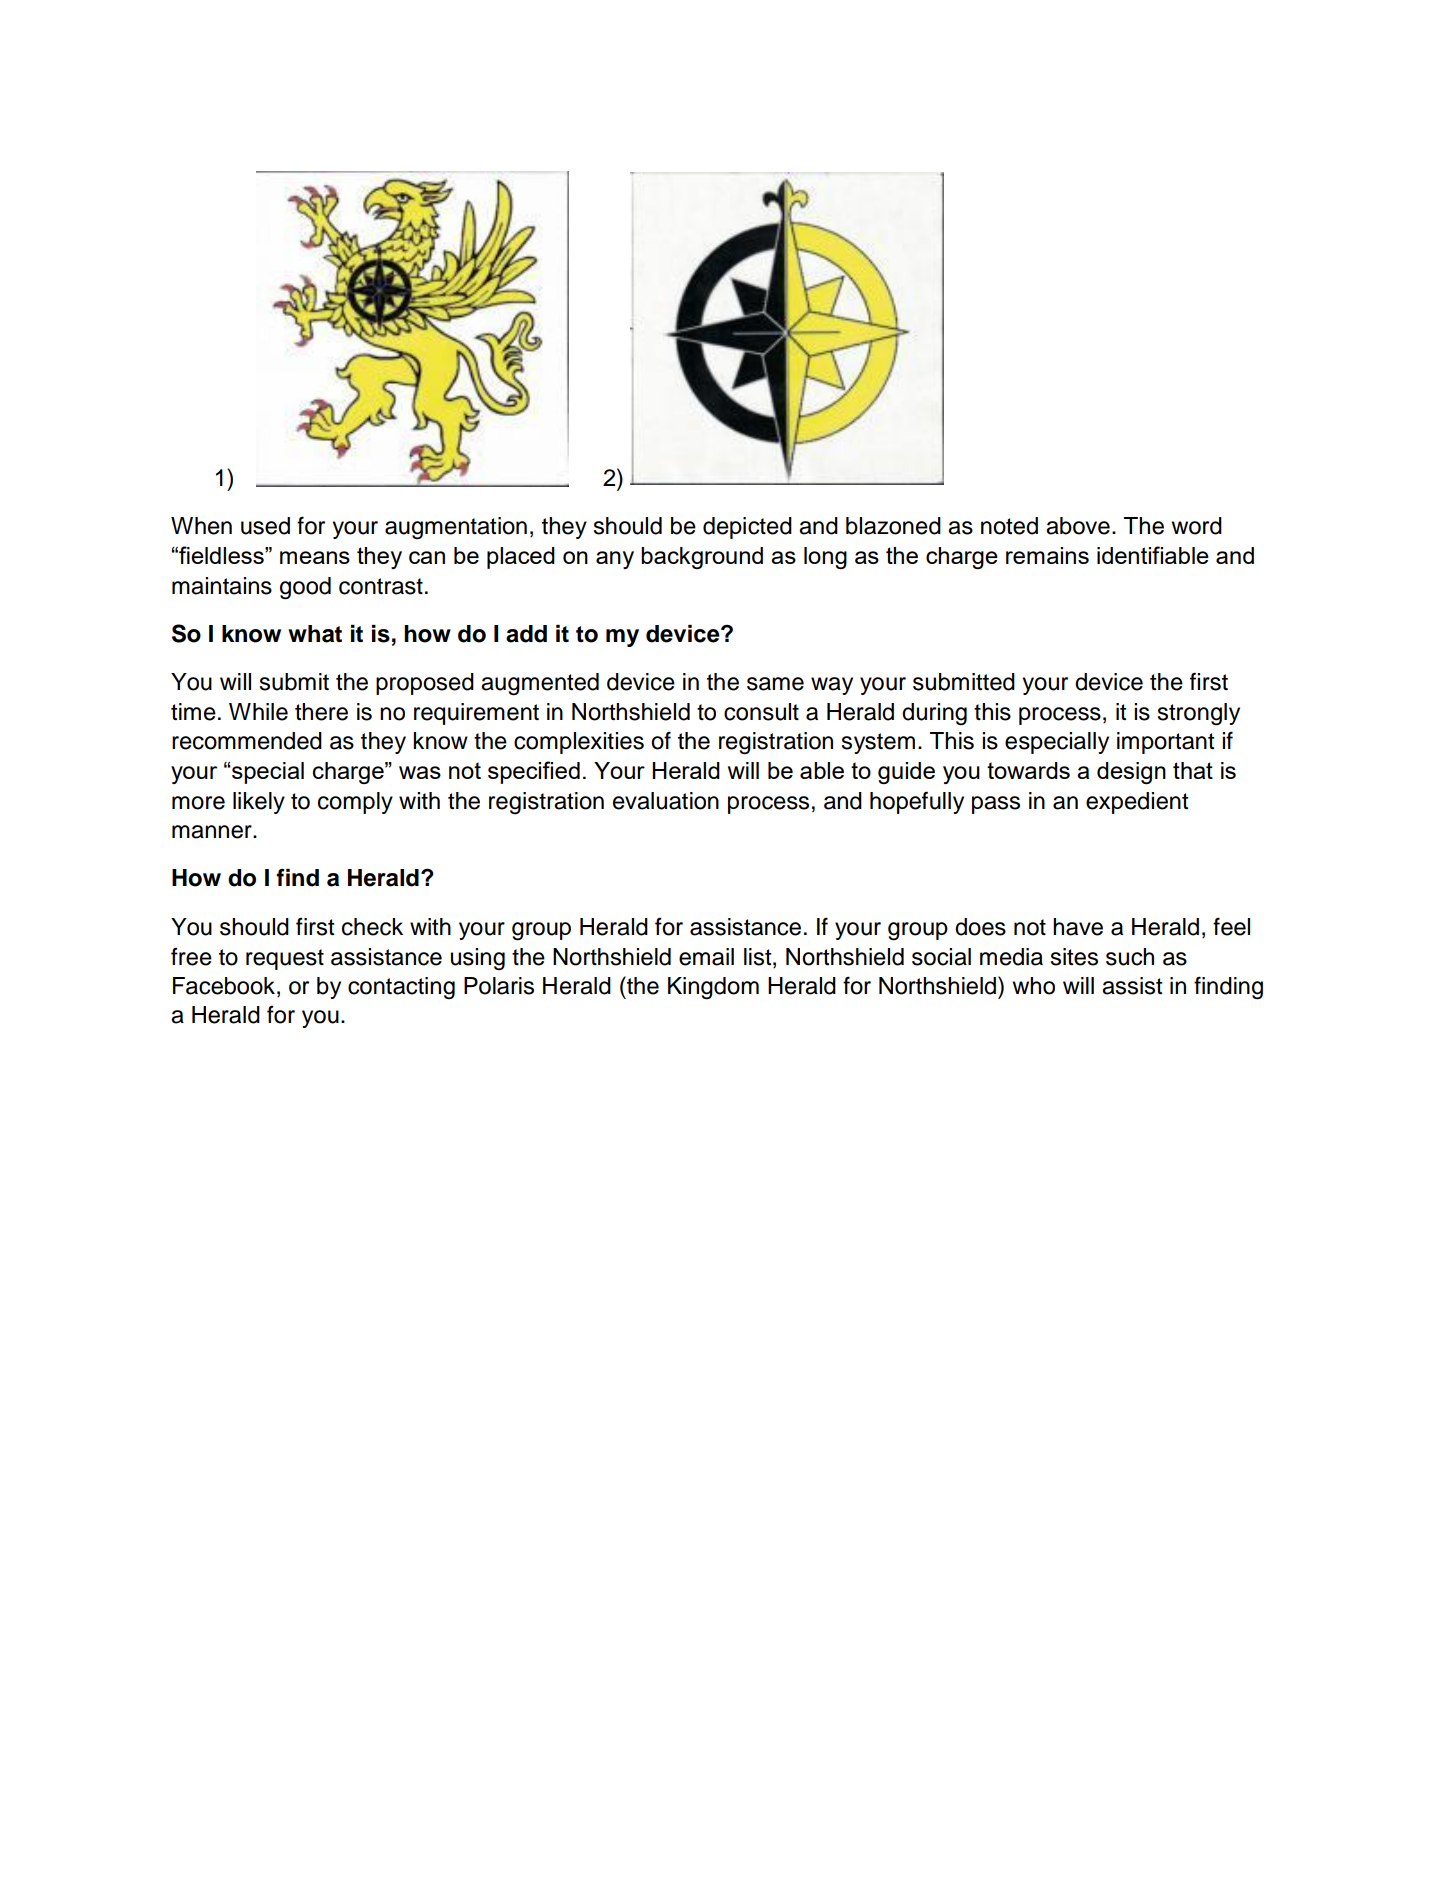  I want to click on evaluation, so click(666, 801).
